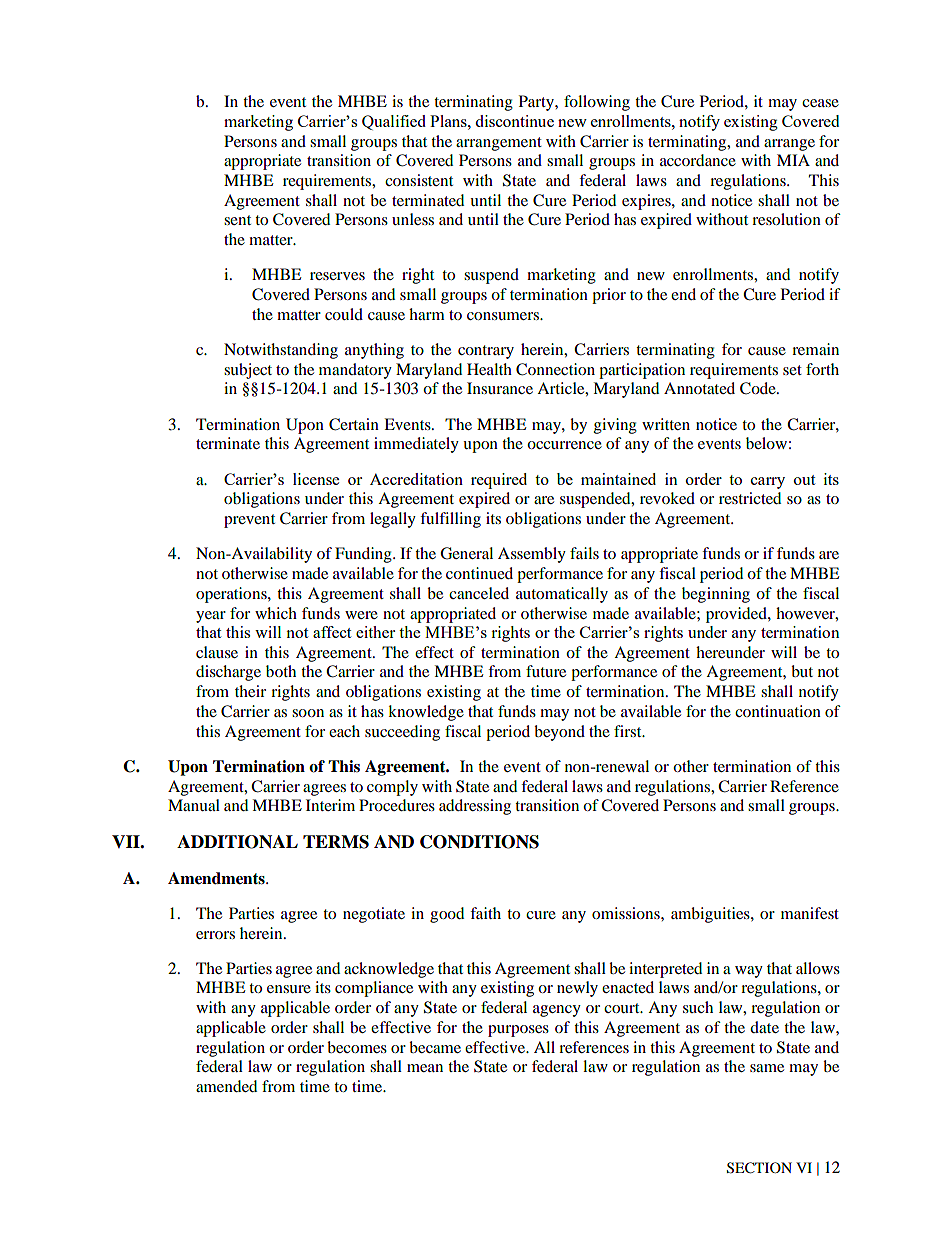  Describe the element at coordinates (425, 1068) in the screenshot. I see `mean` at that location.
